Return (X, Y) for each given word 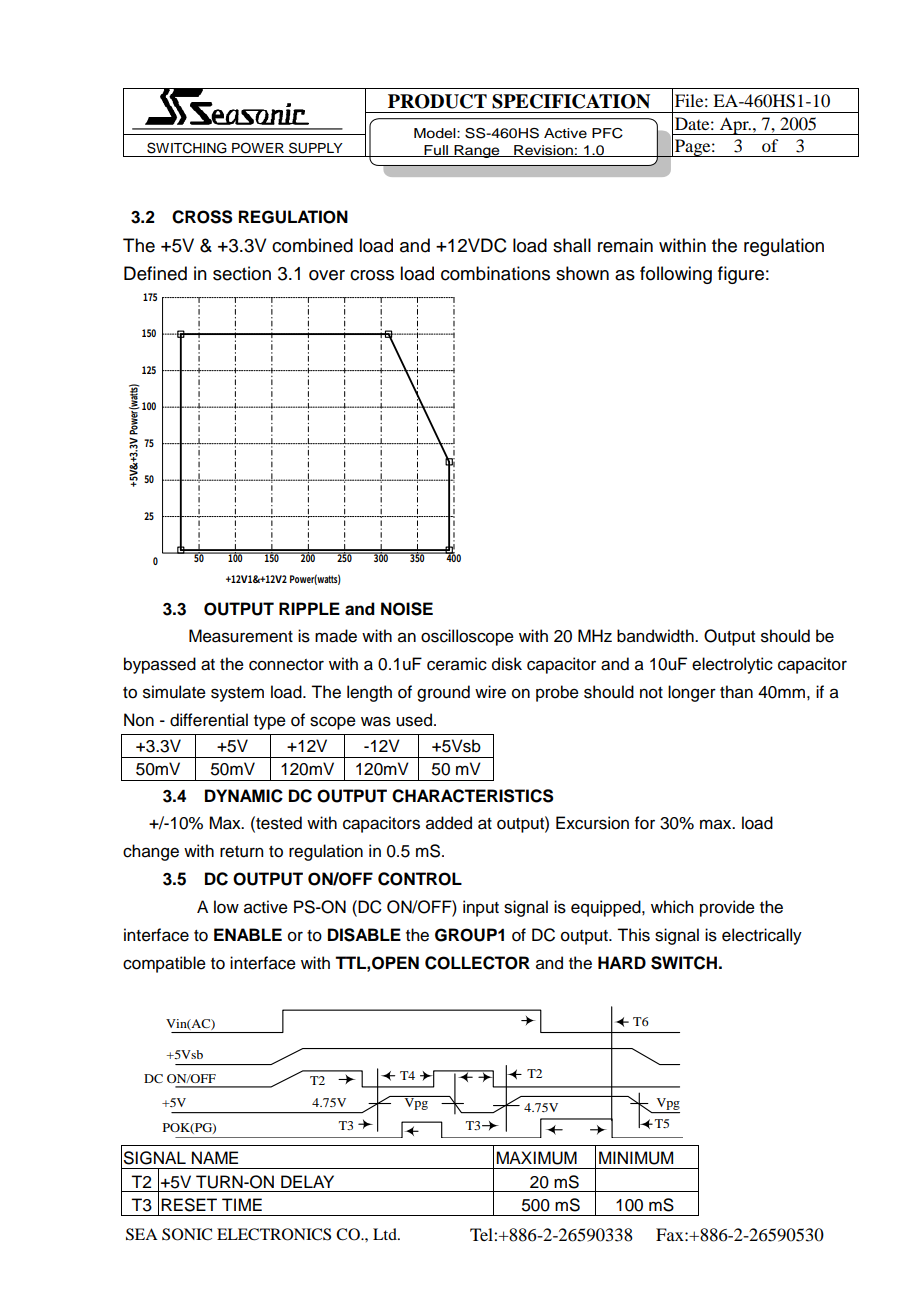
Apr (734, 126)
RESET (189, 1205)
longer (692, 693)
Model (436, 133)
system (237, 694)
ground (443, 693)
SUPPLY (316, 148)
